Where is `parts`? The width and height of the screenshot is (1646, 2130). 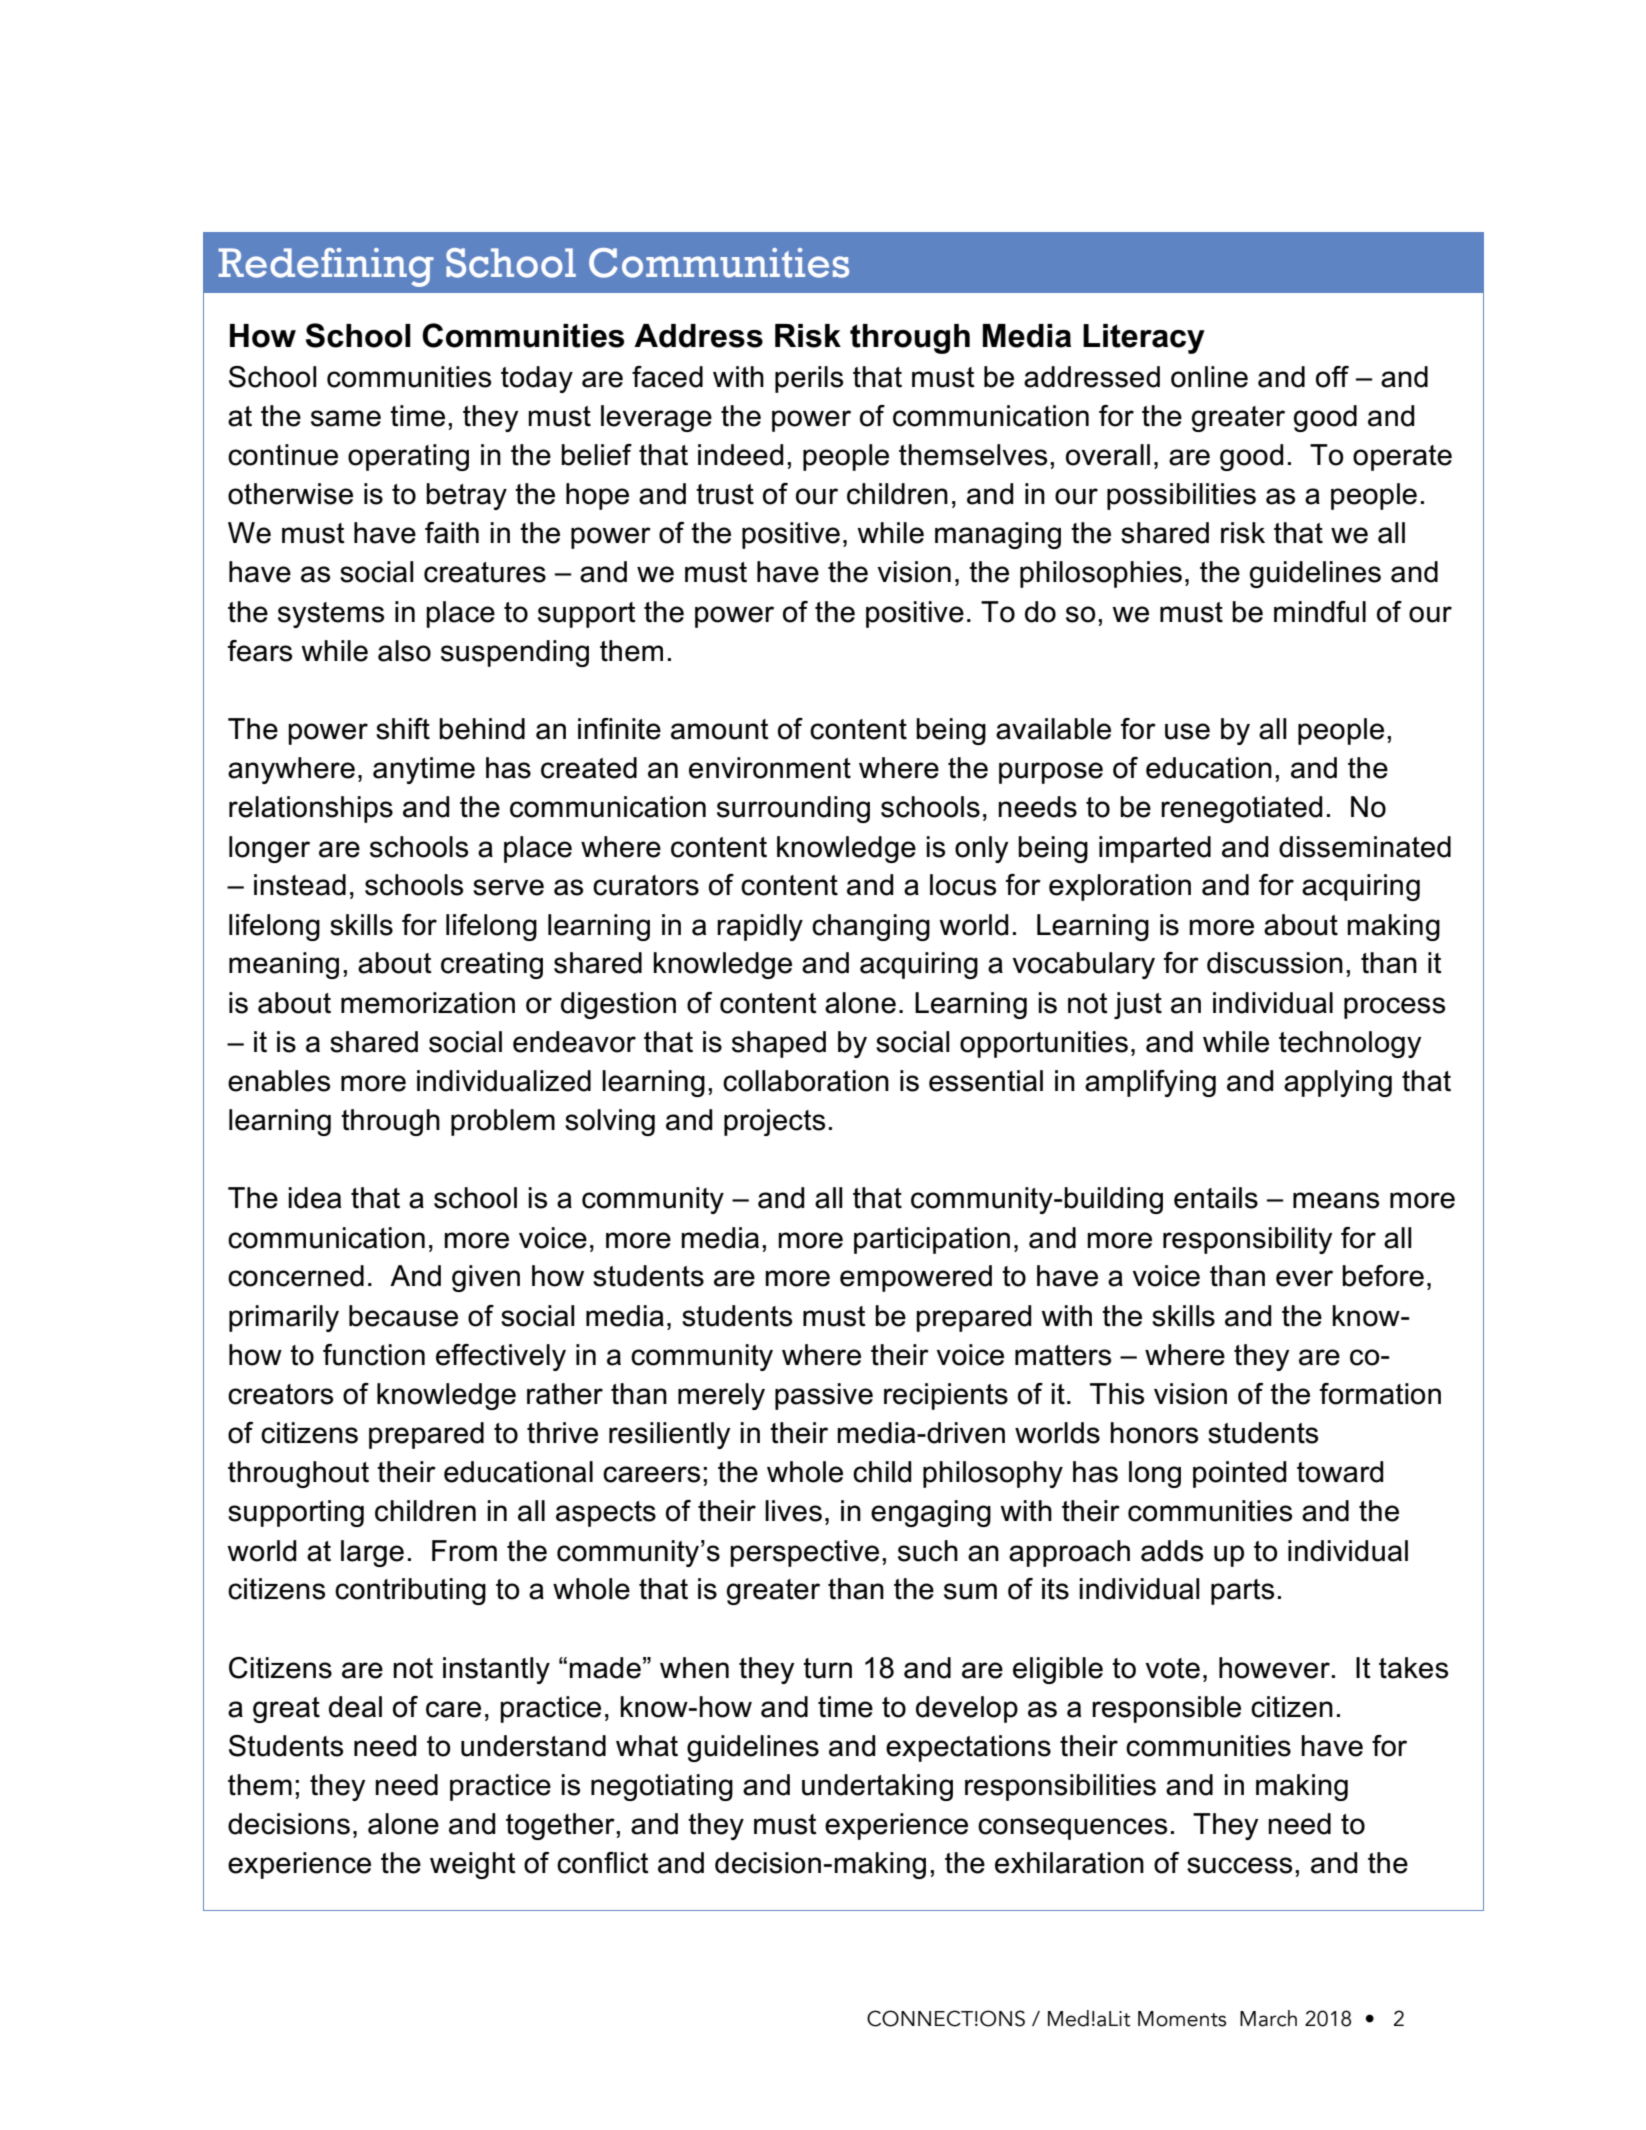
parts is located at coordinates (1242, 1592).
